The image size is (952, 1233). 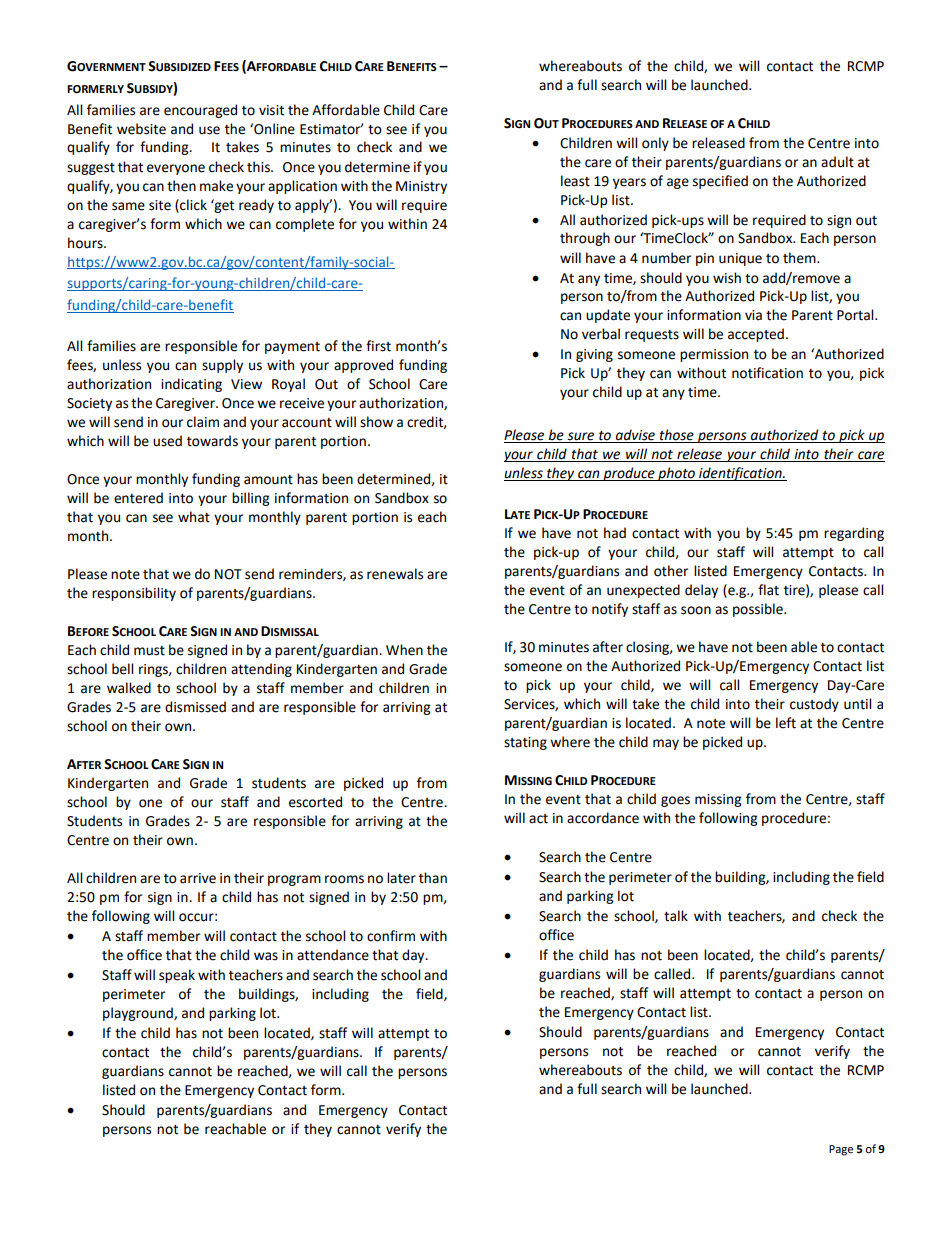 What do you see at coordinates (333, 955) in the page?
I see `attendance` at bounding box center [333, 955].
